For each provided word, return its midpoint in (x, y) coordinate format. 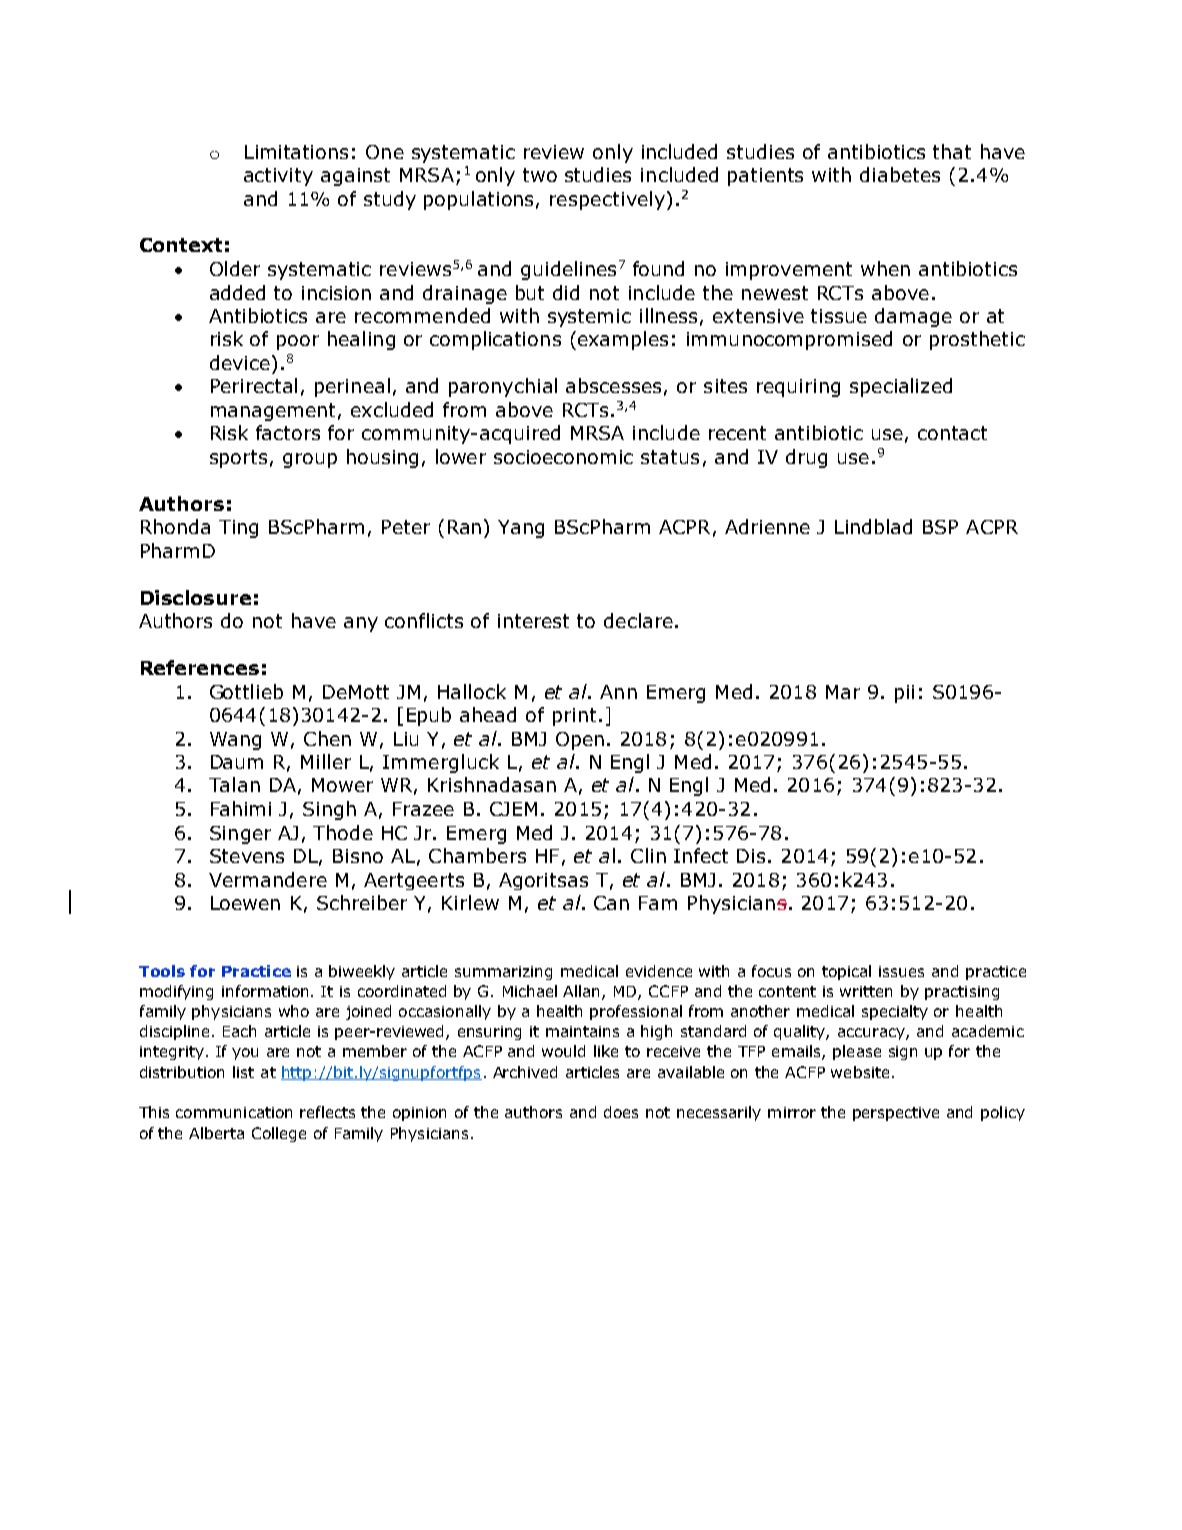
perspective (896, 1114)
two (540, 175)
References (200, 667)
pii (904, 694)
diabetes (900, 174)
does (621, 1112)
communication (234, 1112)
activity (278, 177)
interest (533, 621)
